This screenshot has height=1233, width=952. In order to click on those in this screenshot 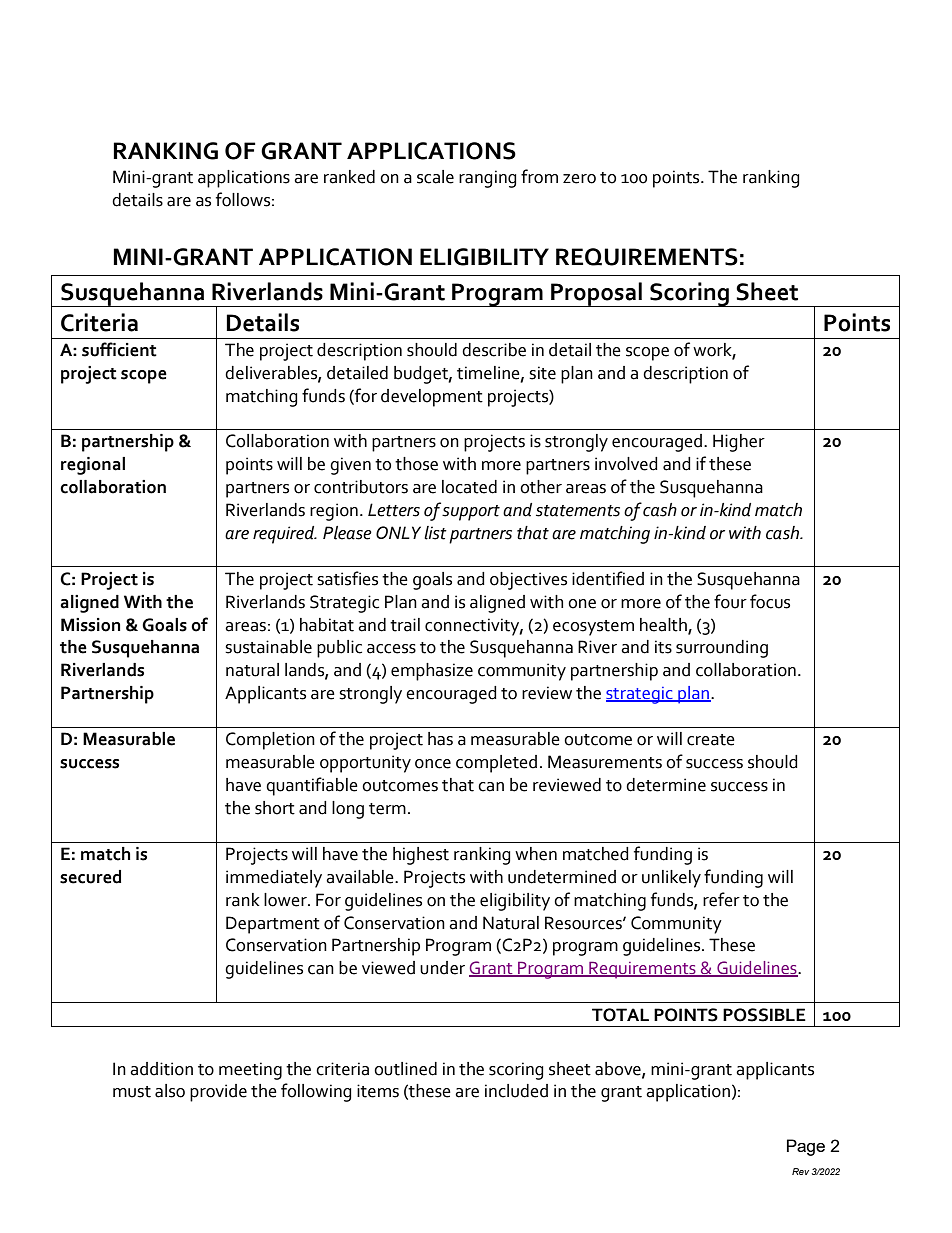, I will do `click(416, 464)`.
